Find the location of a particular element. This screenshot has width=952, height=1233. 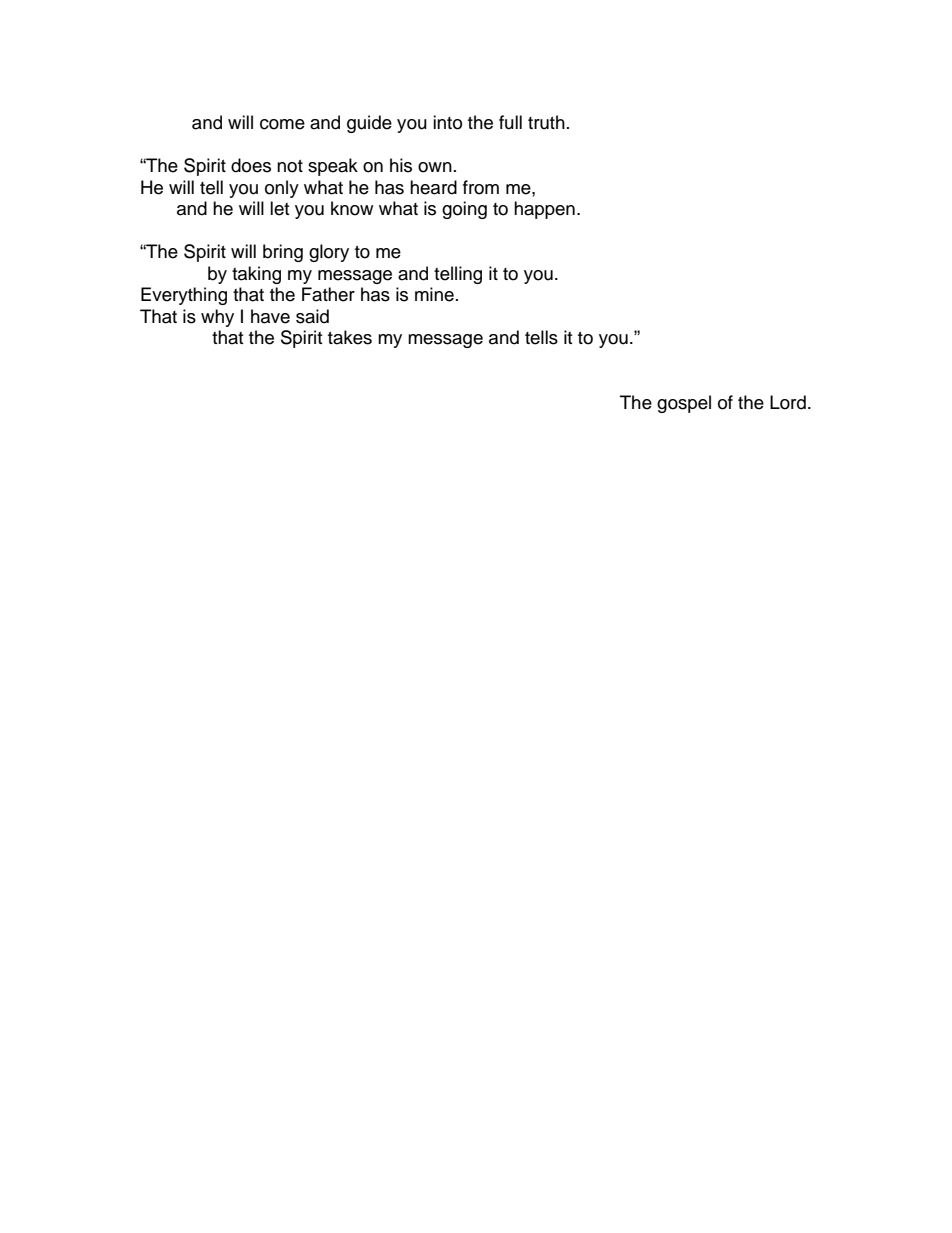

gospel is located at coordinates (684, 404).
